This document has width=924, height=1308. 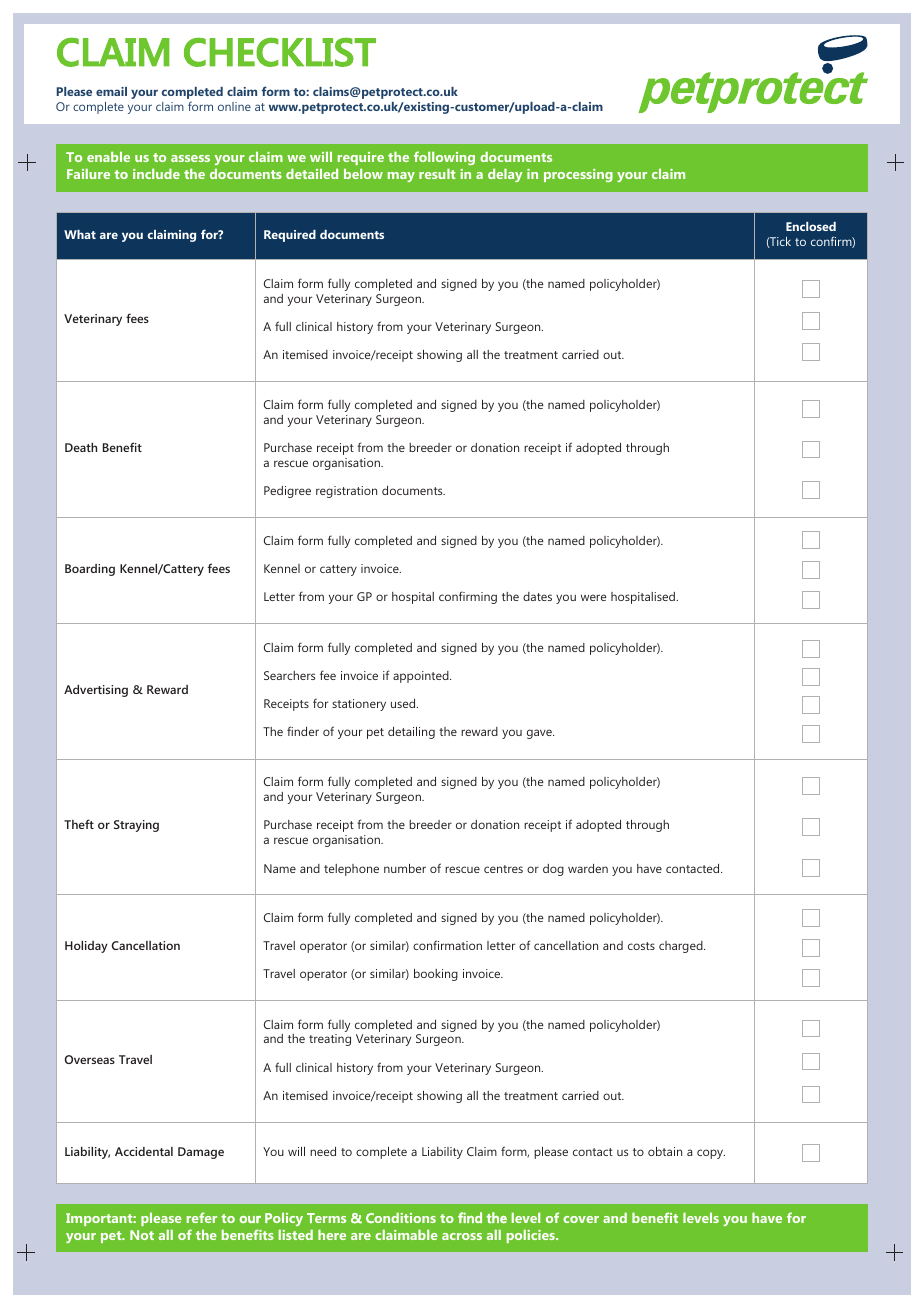 What do you see at coordinates (111, 91) in the document?
I see `email` at bounding box center [111, 91].
